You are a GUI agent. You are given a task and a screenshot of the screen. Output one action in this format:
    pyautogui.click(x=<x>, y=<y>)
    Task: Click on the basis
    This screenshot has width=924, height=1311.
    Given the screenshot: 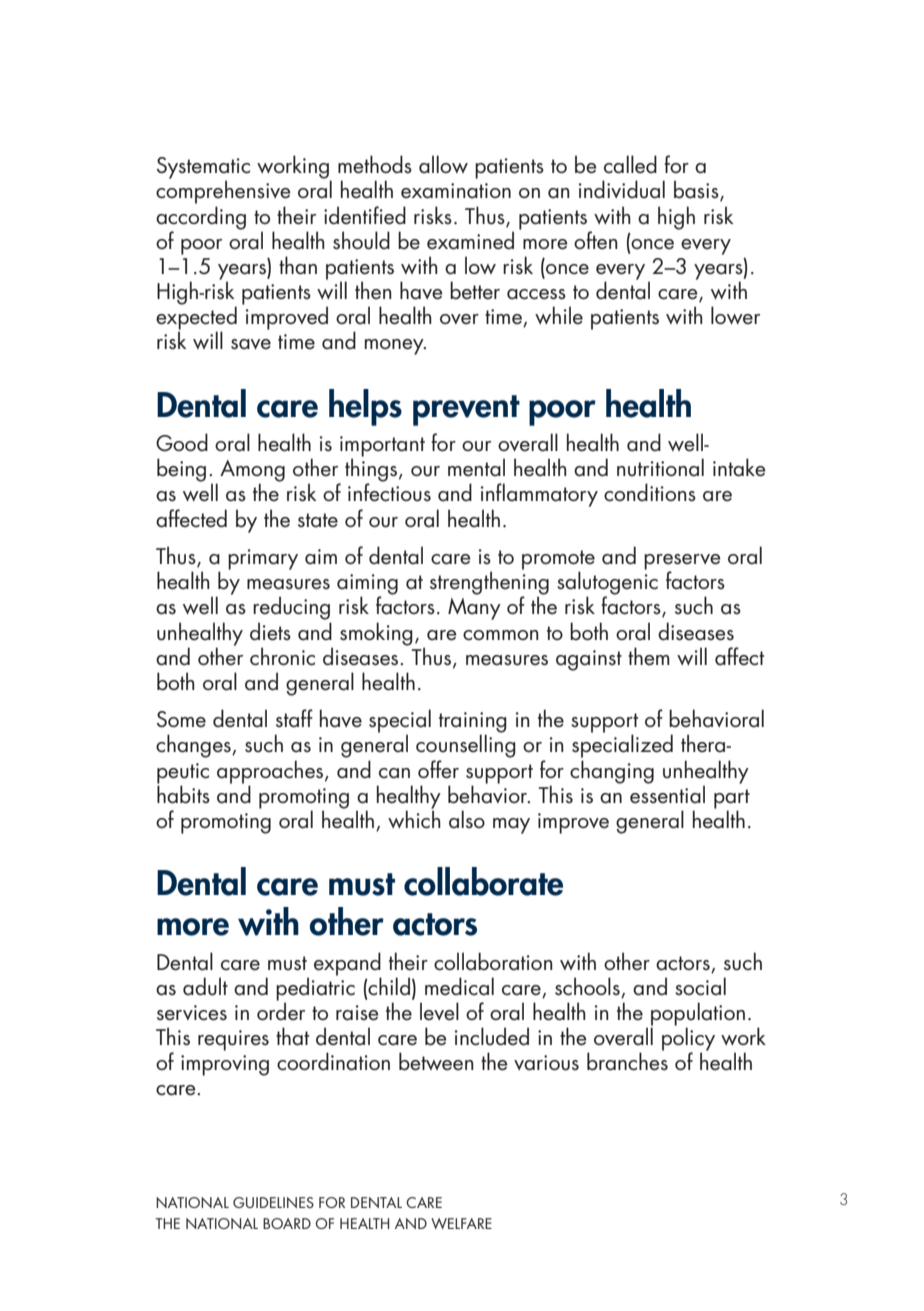 What is the action you would take?
    pyautogui.click(x=697, y=190)
